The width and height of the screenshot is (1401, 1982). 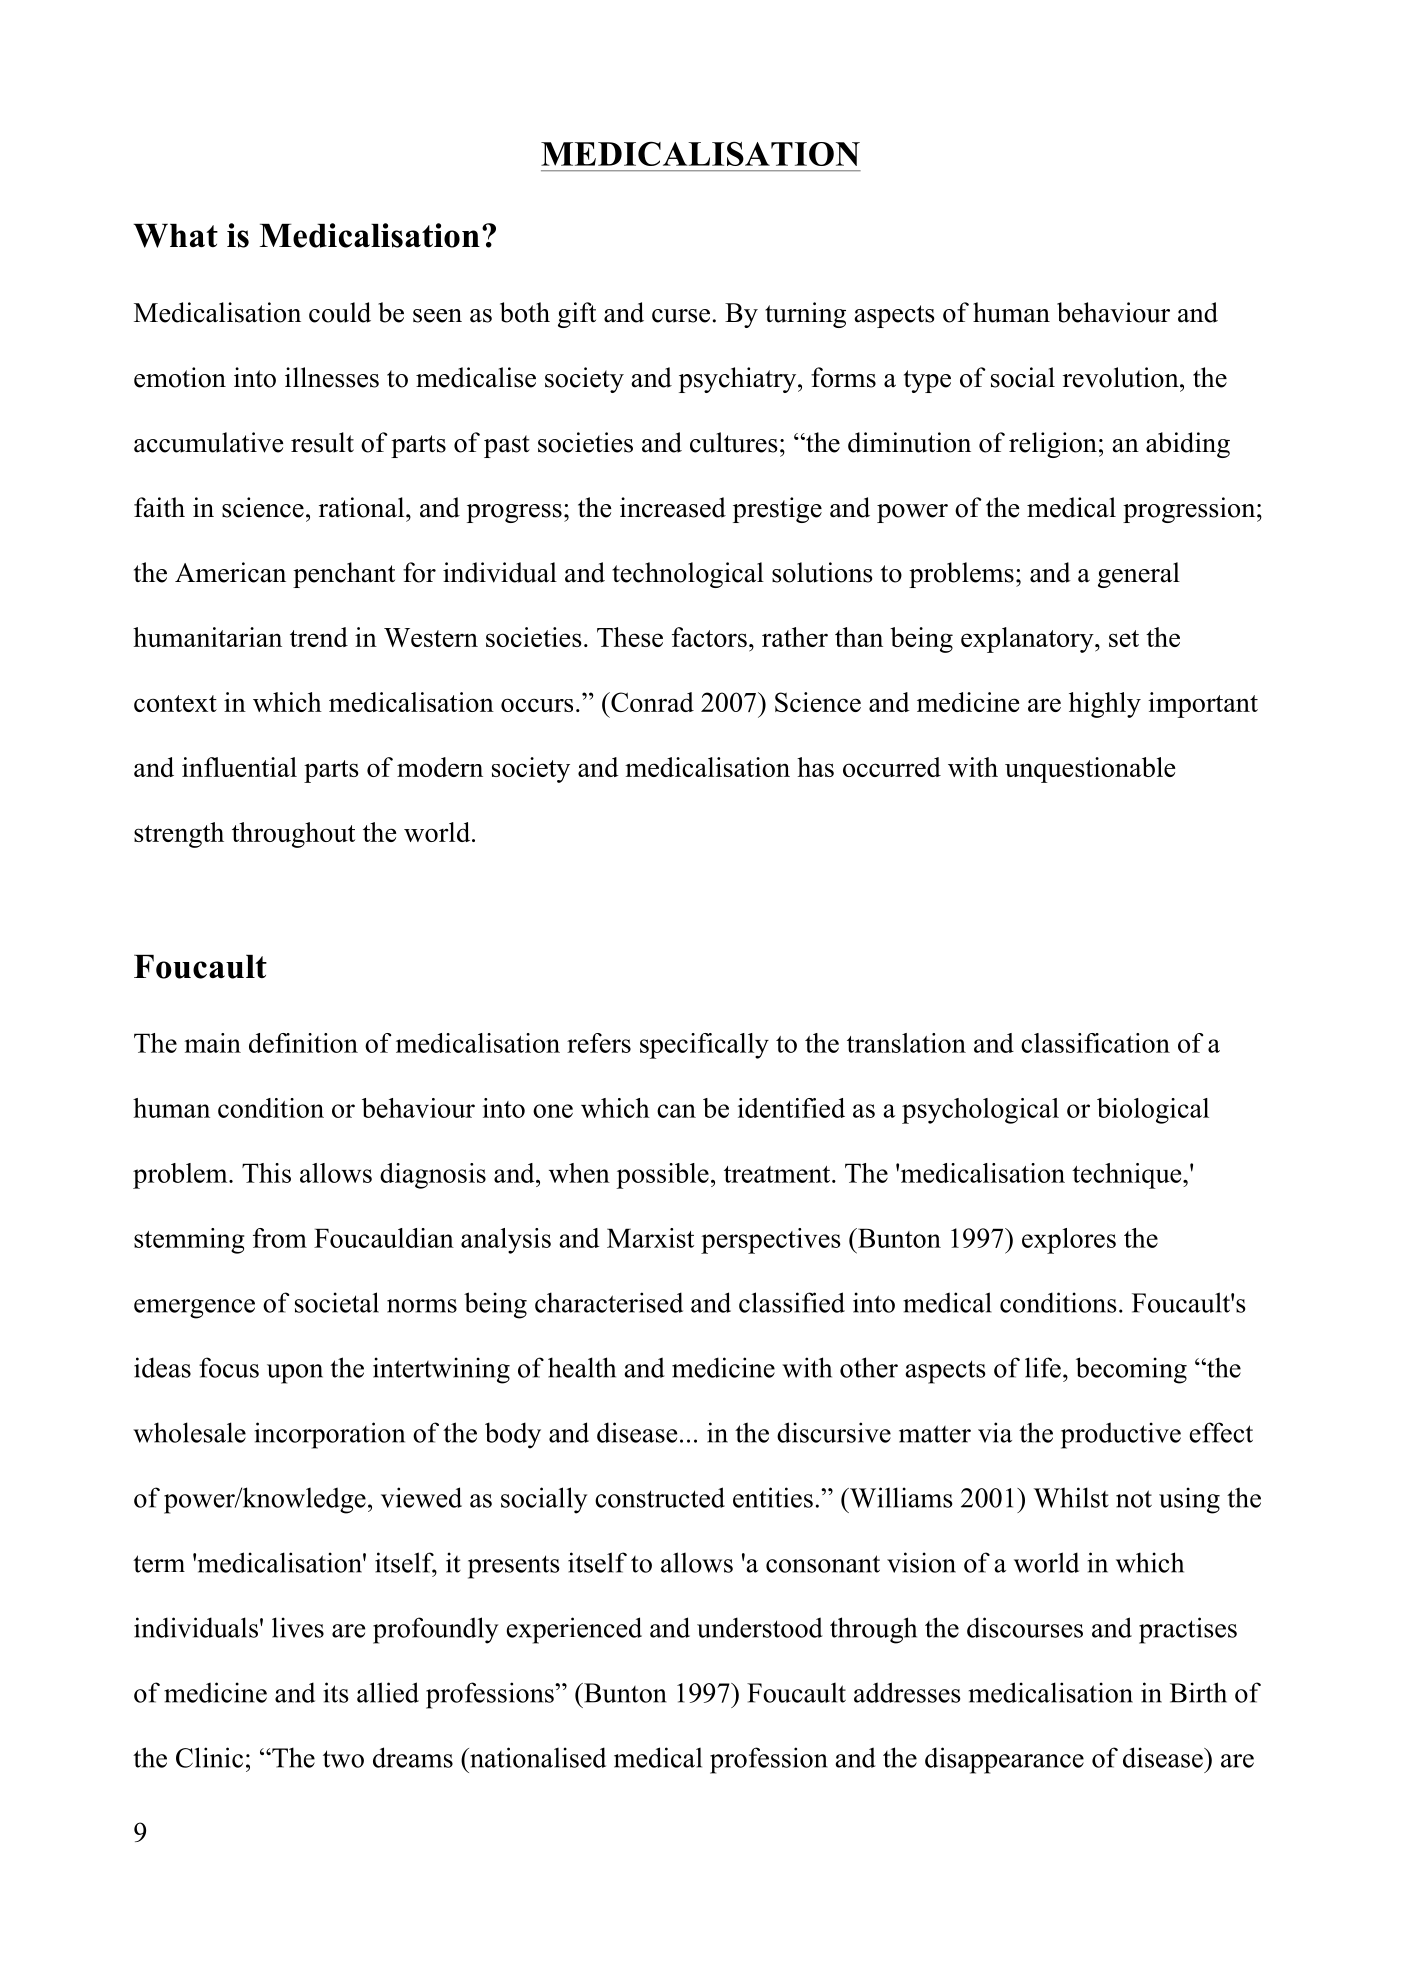 What do you see at coordinates (815, 767) in the screenshot?
I see `has` at bounding box center [815, 767].
